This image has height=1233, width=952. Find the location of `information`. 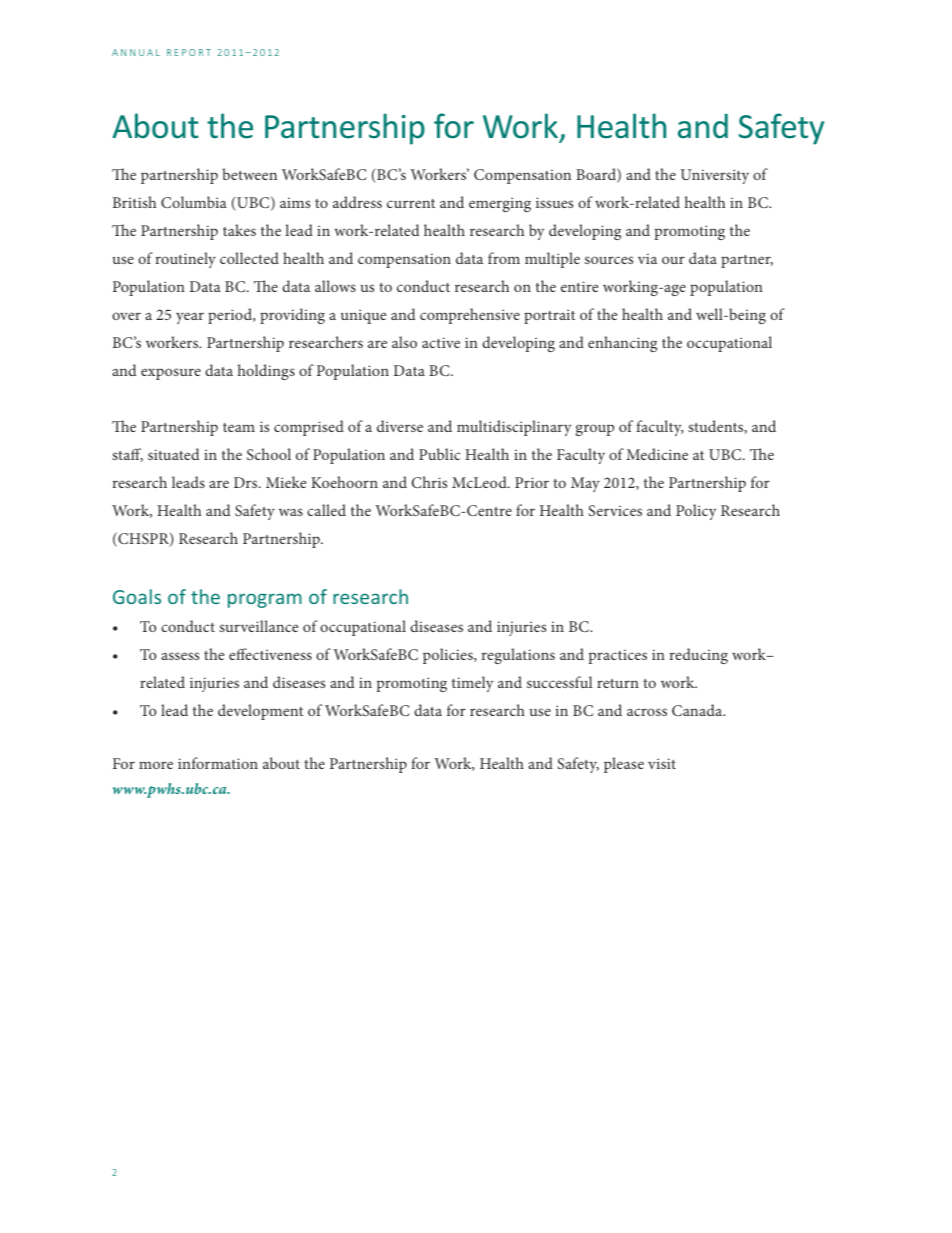

information is located at coordinates (218, 763).
